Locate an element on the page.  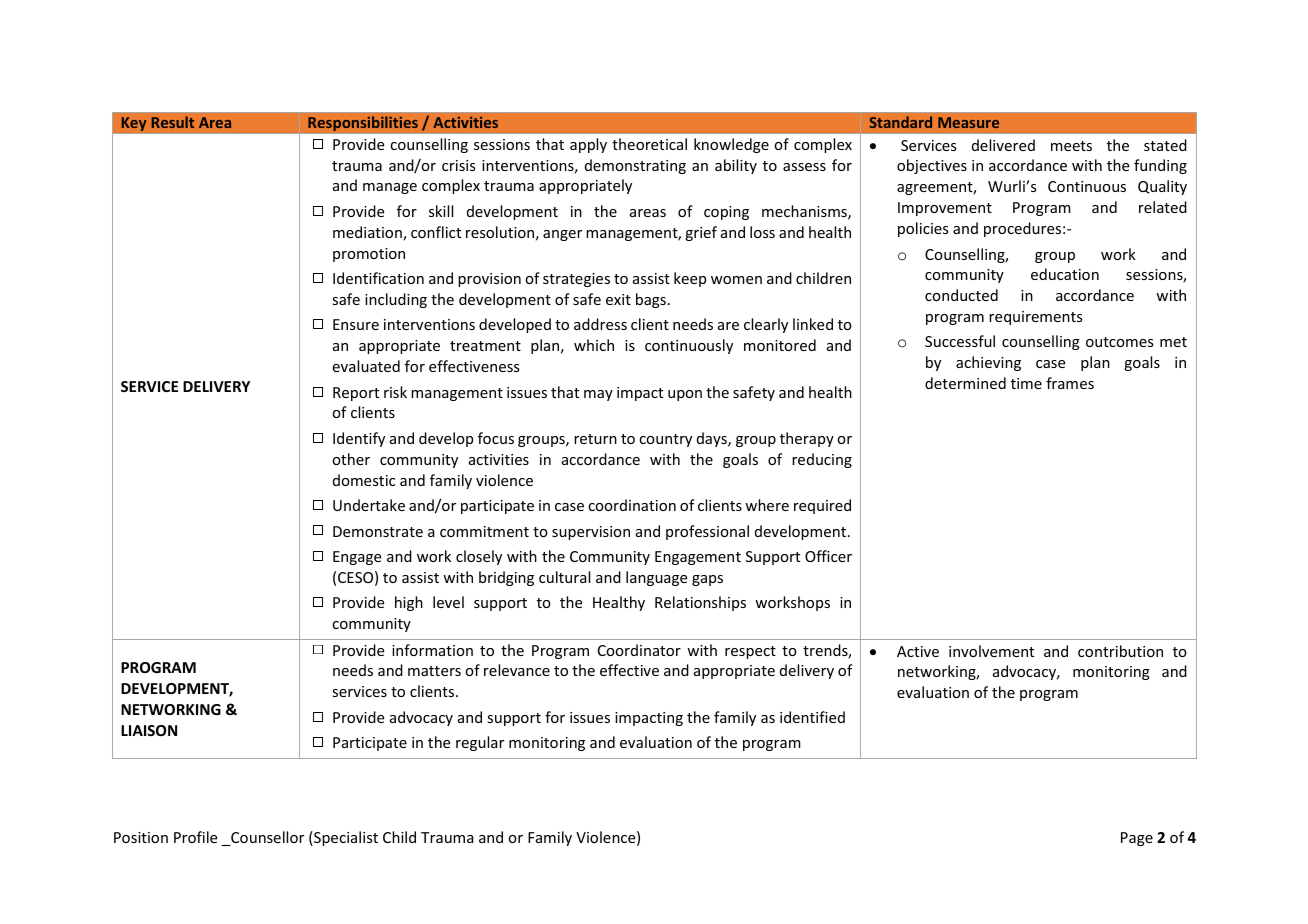
Profile is located at coordinates (195, 837).
